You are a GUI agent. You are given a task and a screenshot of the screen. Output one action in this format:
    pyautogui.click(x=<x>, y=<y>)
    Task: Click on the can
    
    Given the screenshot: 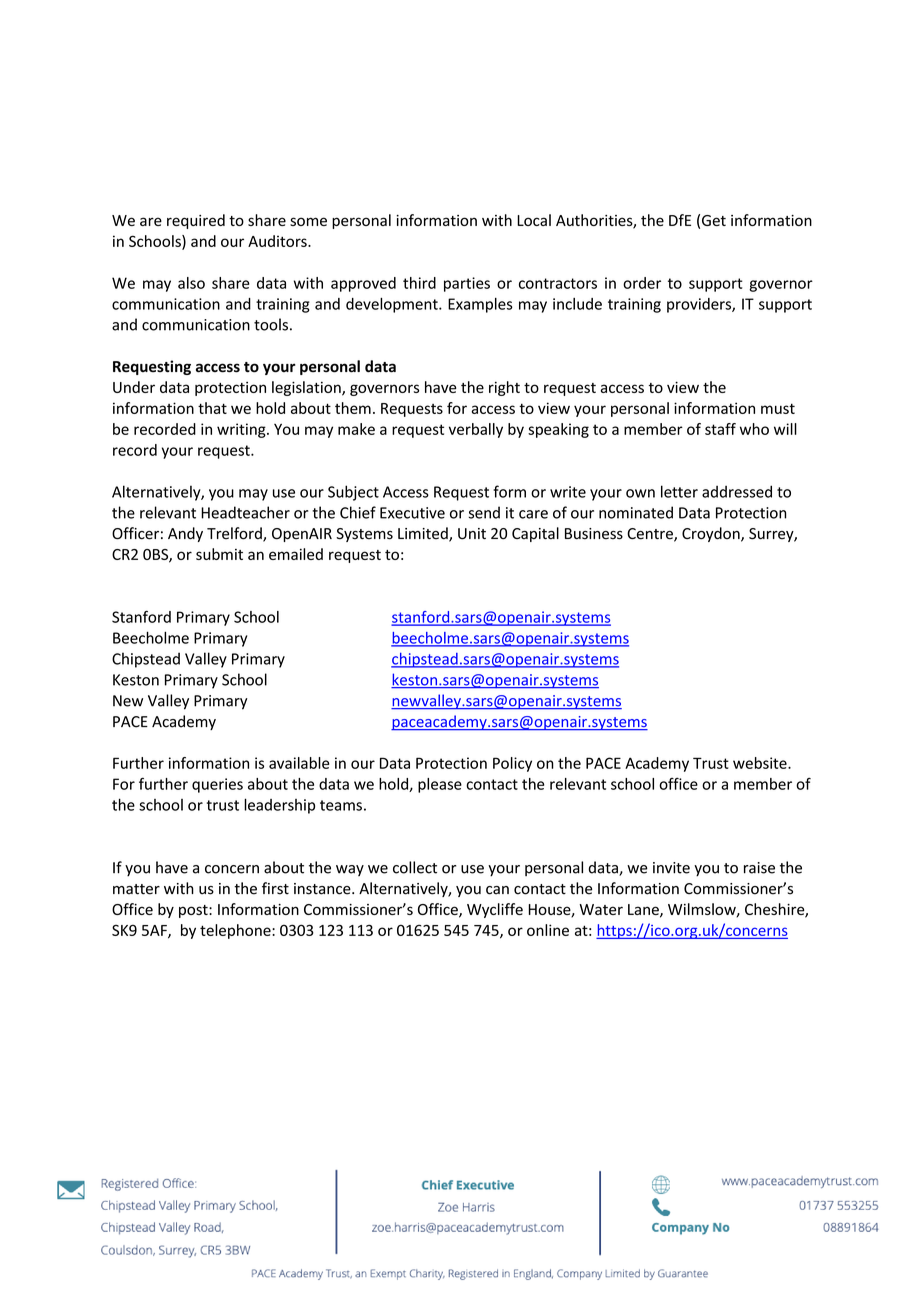 What is the action you would take?
    pyautogui.click(x=497, y=890)
